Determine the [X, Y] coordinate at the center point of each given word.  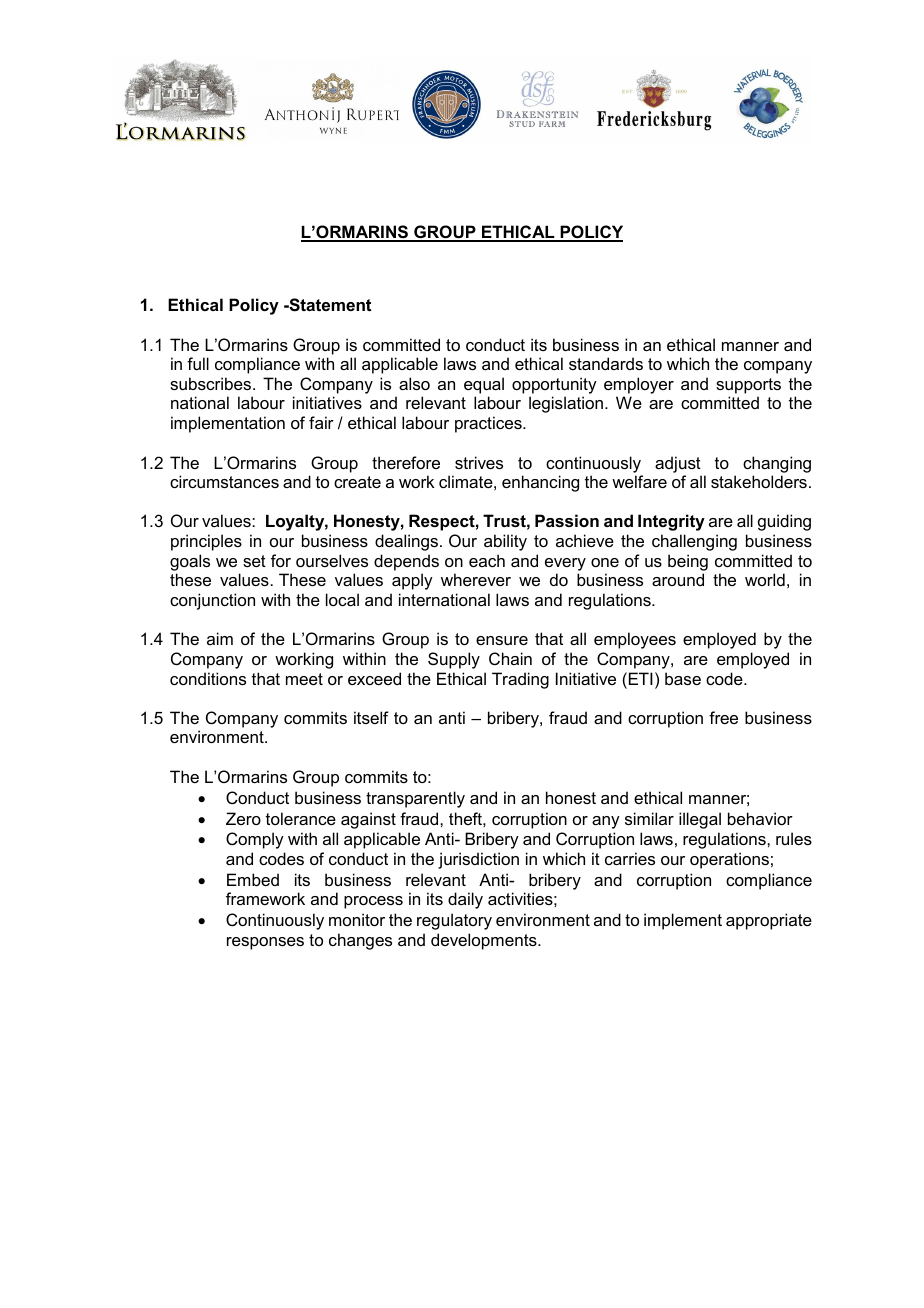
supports [748, 386]
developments [485, 941]
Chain [510, 658]
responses [265, 943]
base [683, 678]
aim [220, 638]
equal [484, 385]
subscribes [212, 383]
